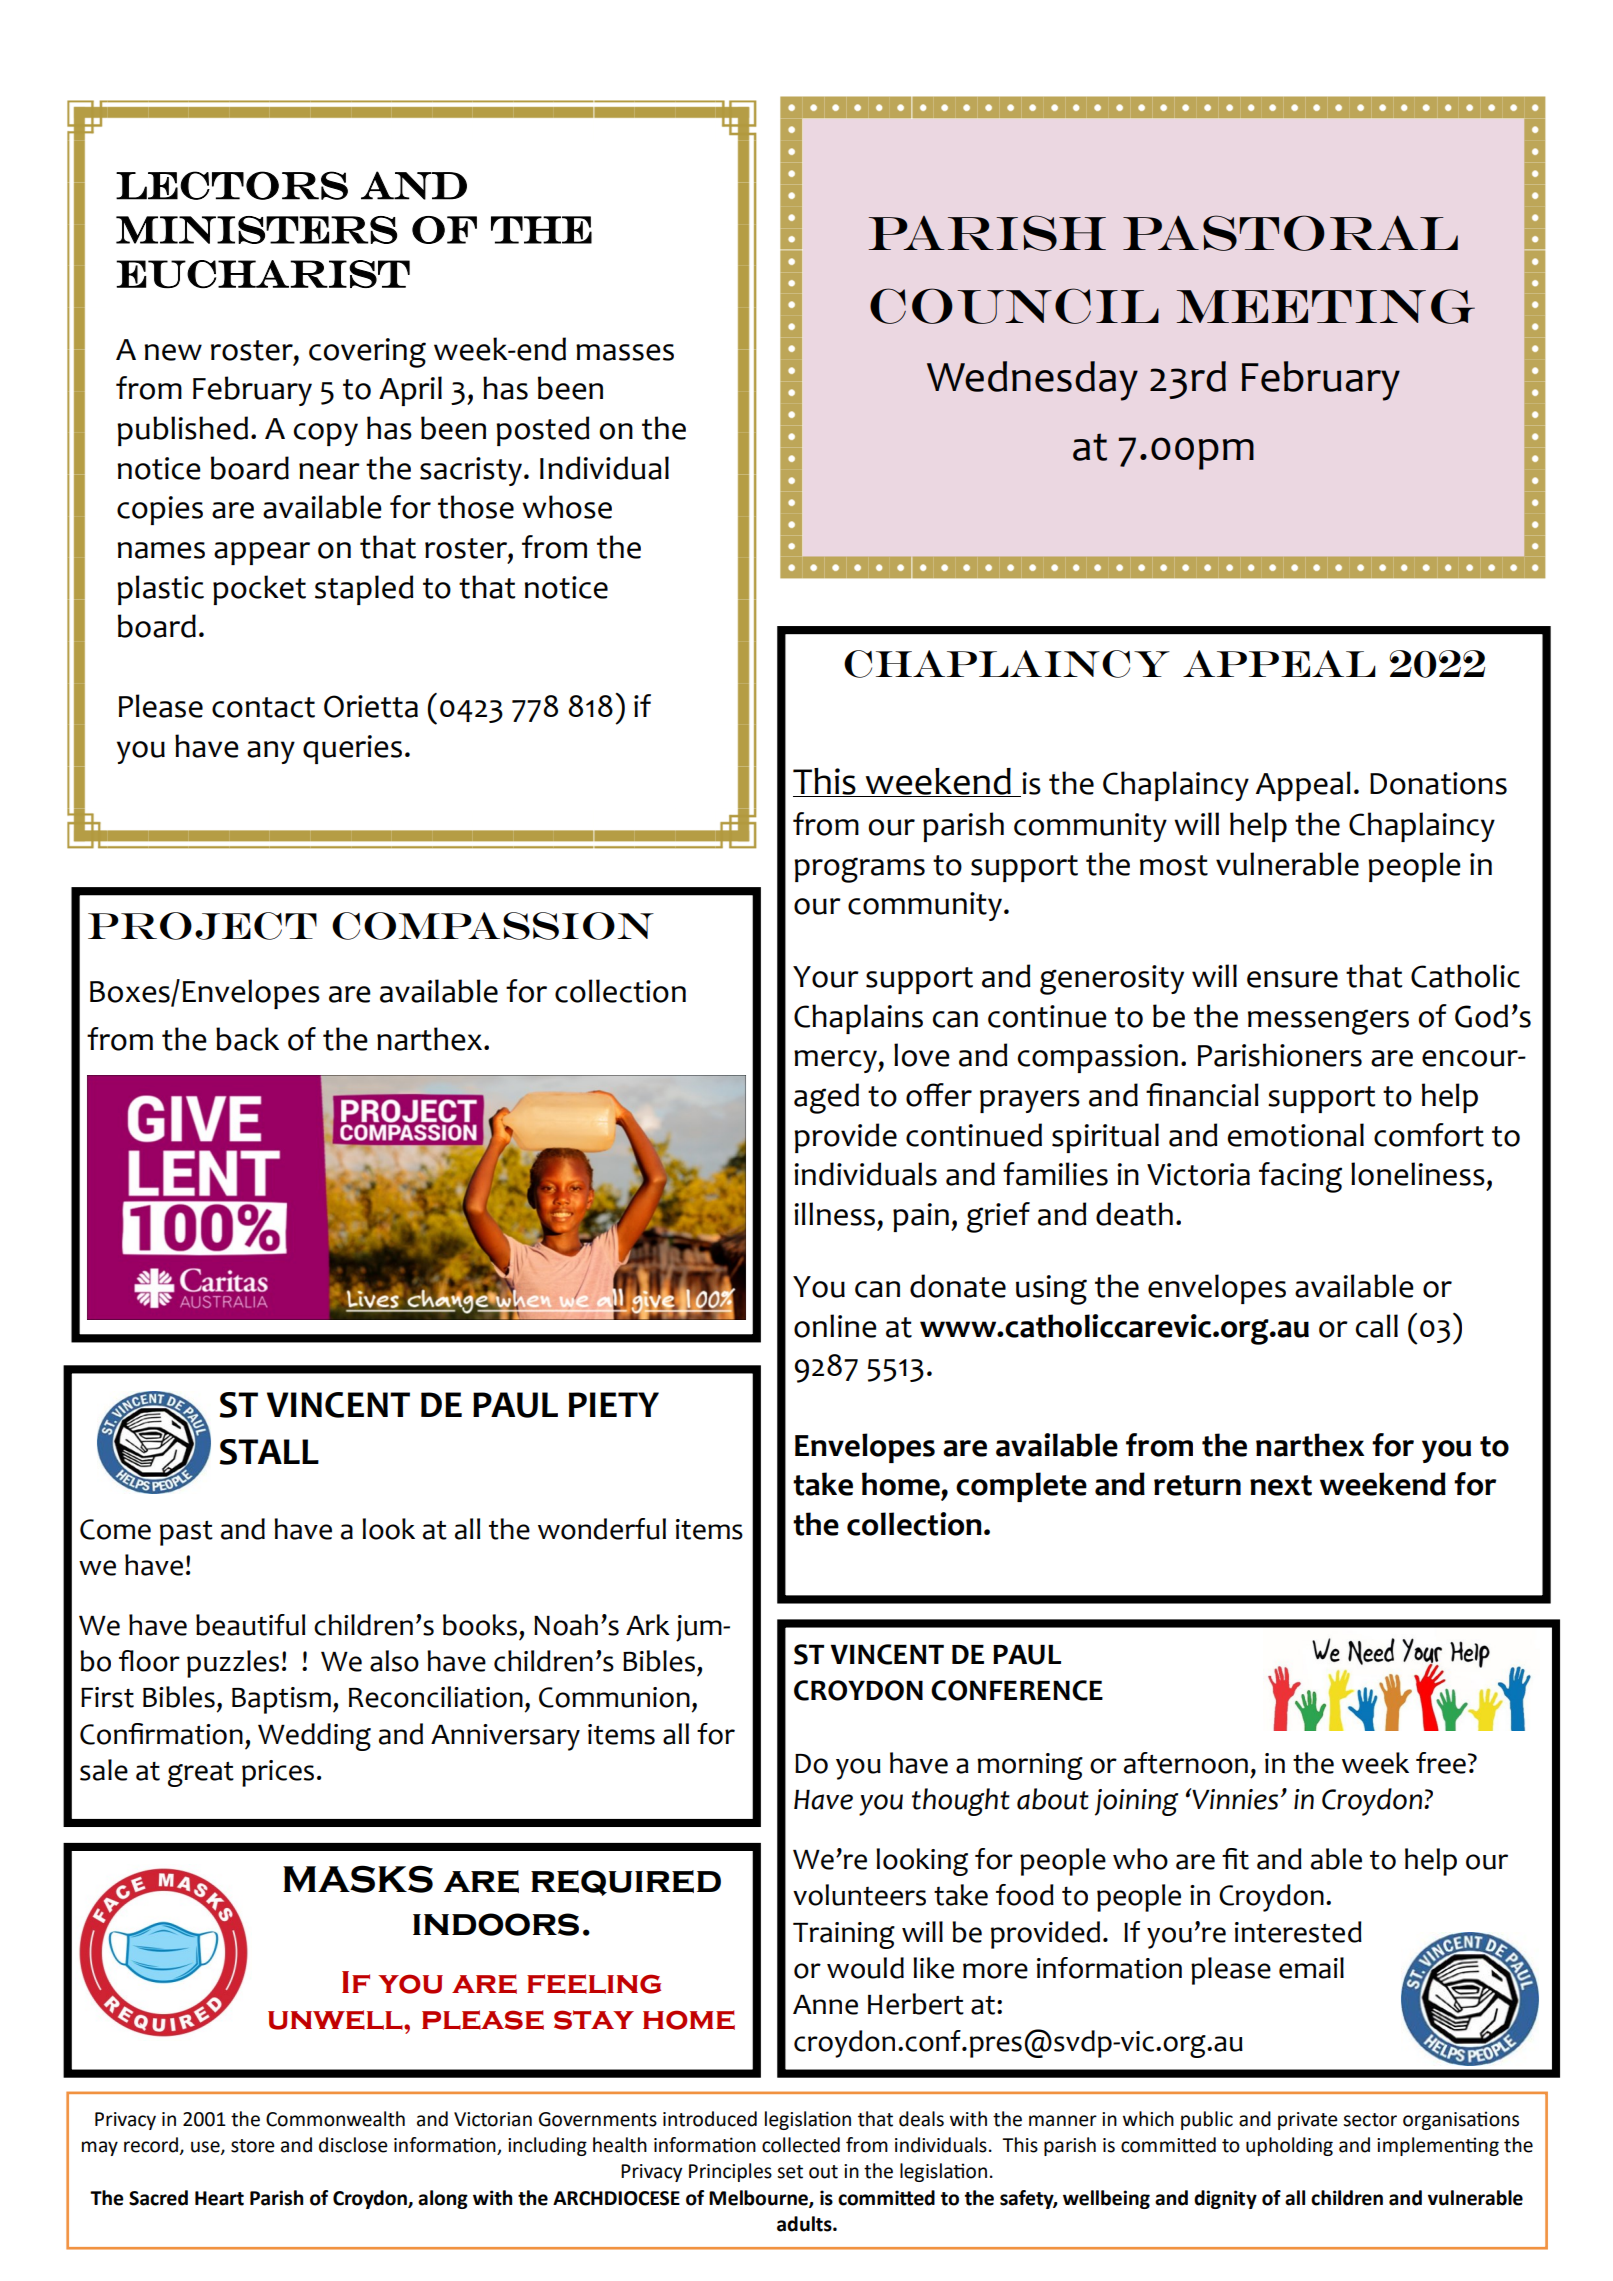 Image resolution: width=1613 pixels, height=2281 pixels. I want to click on Donations, so click(1438, 783).
